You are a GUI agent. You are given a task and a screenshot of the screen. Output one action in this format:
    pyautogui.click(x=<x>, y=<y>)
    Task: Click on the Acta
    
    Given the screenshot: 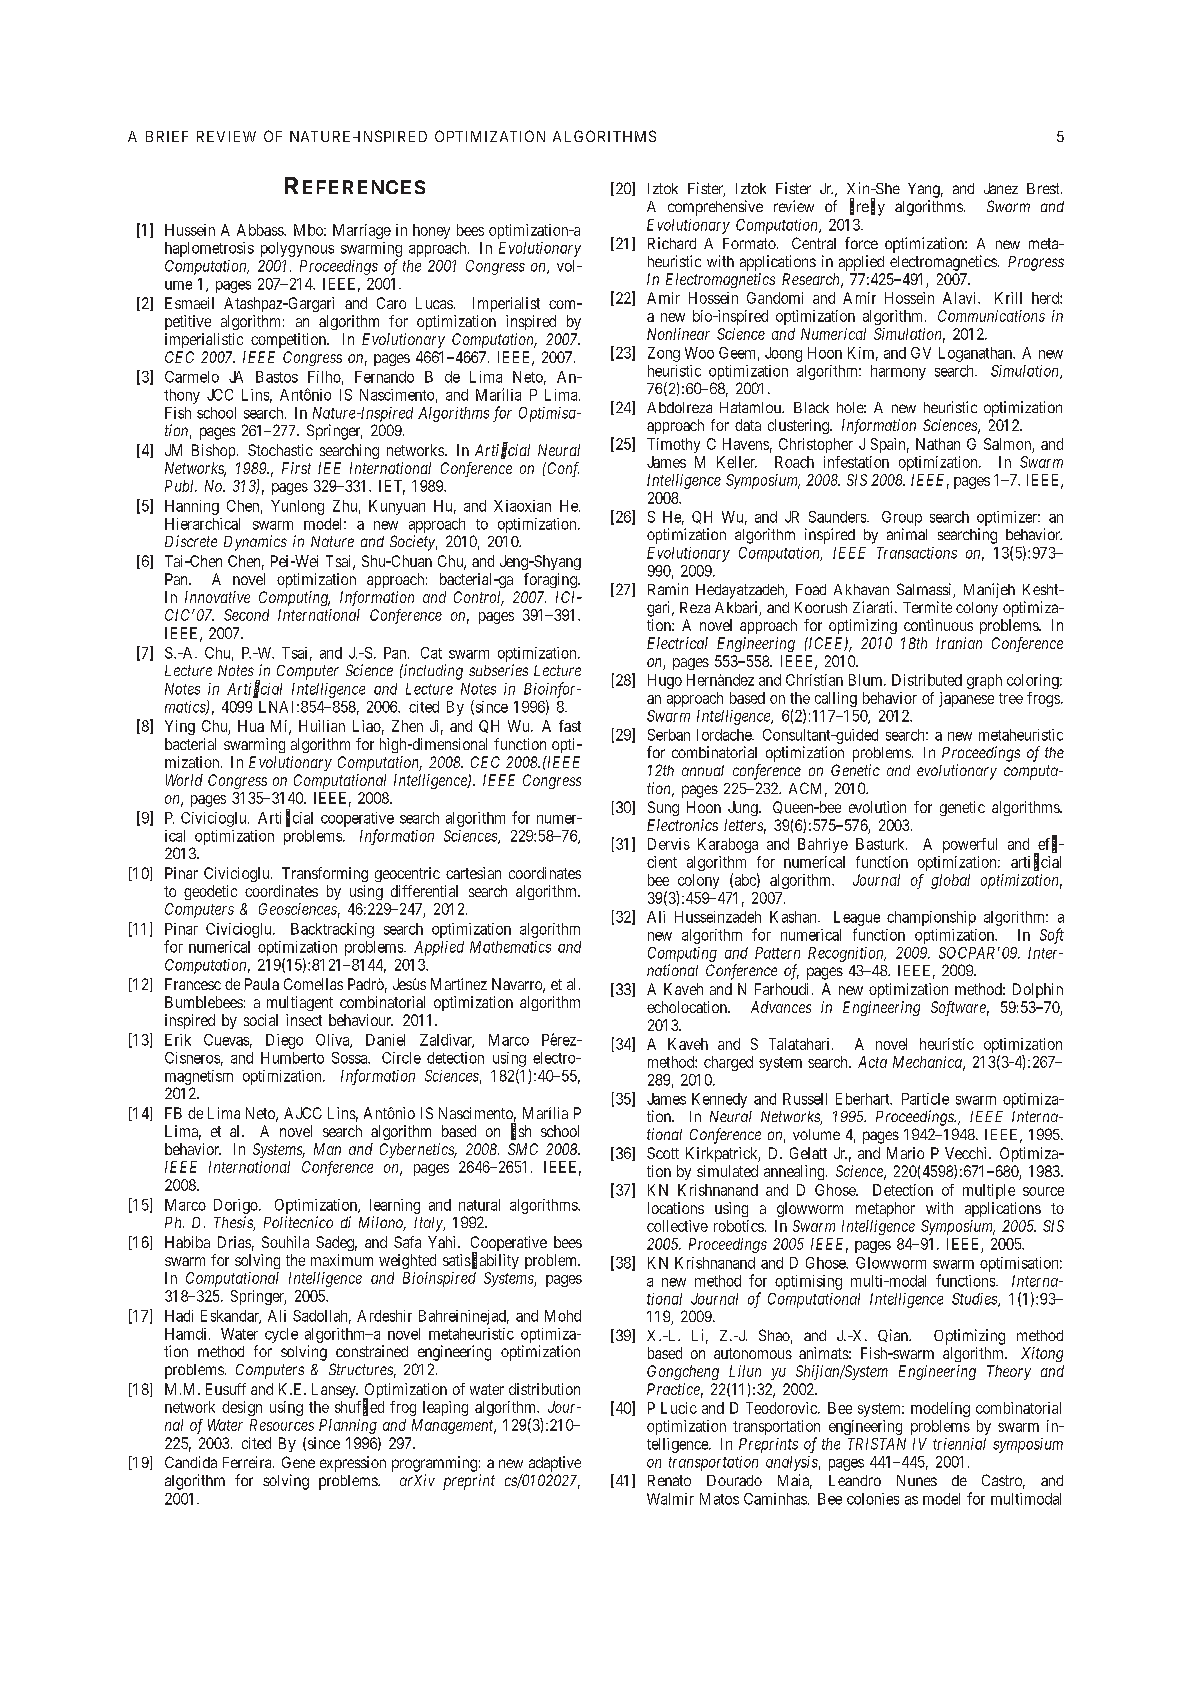 What is the action you would take?
    pyautogui.click(x=872, y=1062)
